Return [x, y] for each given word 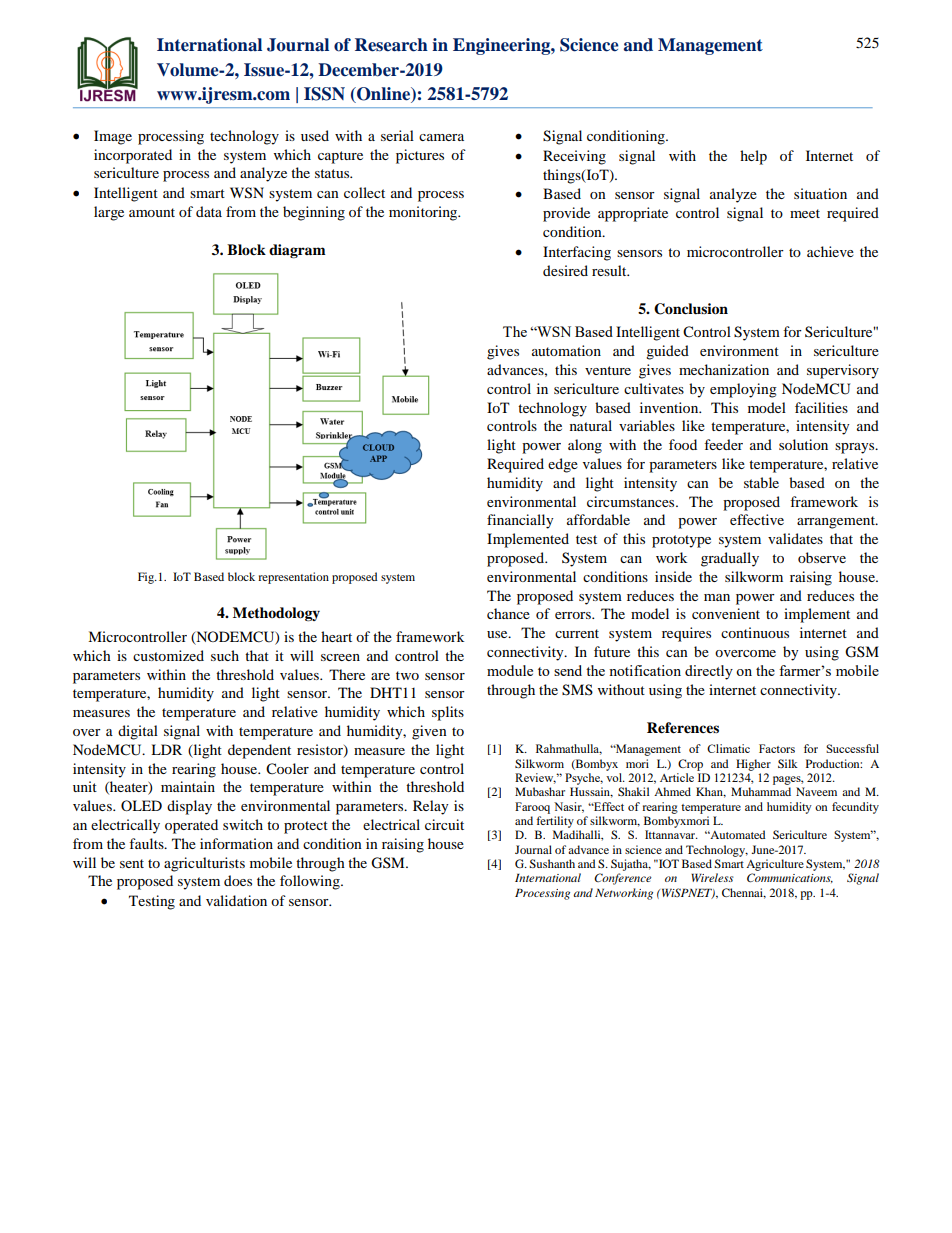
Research [391, 45]
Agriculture [775, 865]
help [753, 157]
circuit [444, 824]
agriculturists [204, 864]
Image [113, 137]
